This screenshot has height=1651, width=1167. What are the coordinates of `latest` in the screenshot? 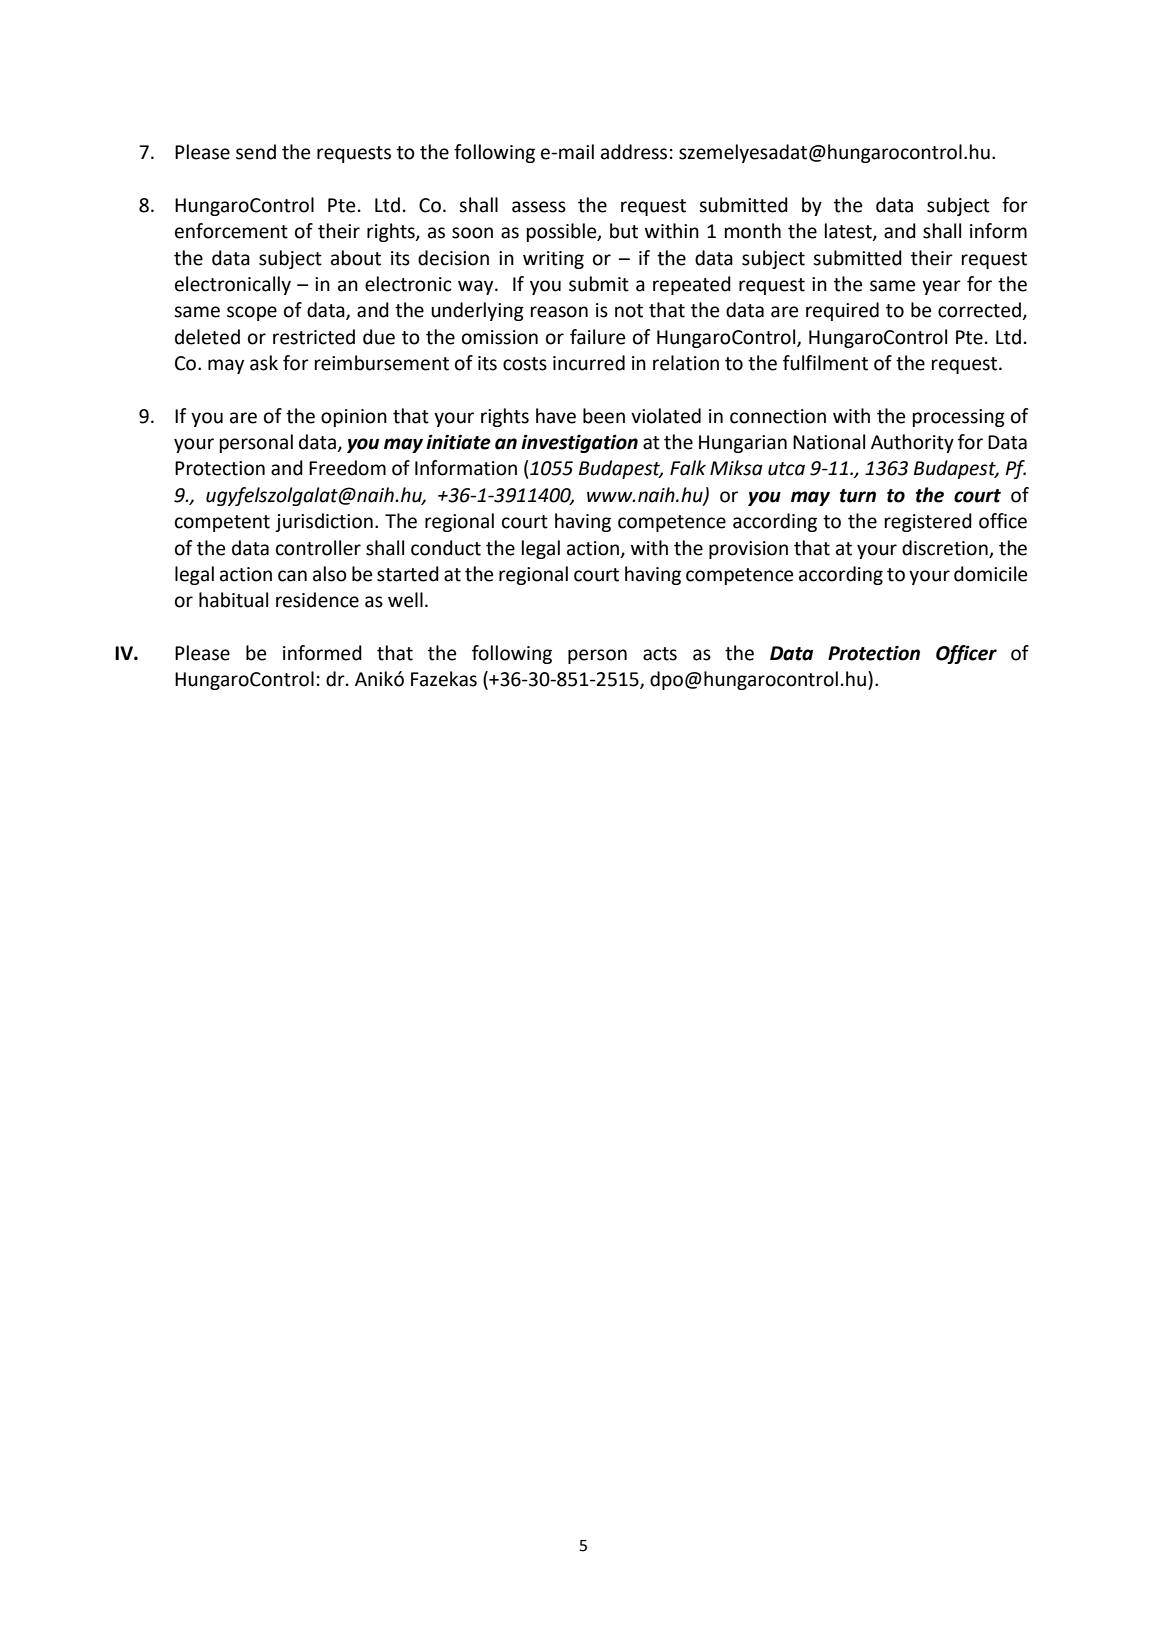 It's located at (849, 232).
